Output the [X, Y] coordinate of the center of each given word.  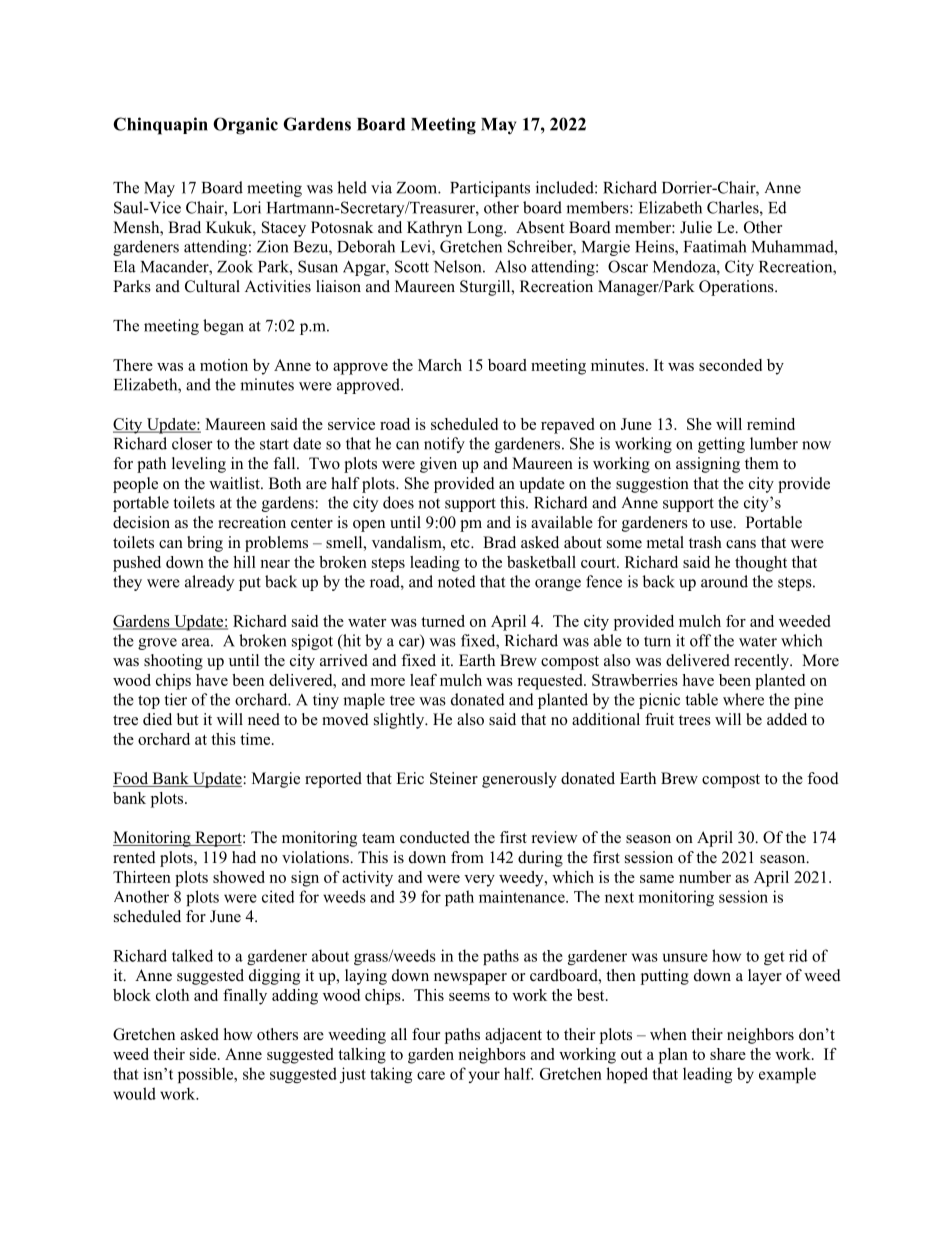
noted [457, 581]
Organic [245, 126]
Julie [696, 227]
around [724, 581]
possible [207, 1075]
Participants [490, 189]
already [209, 583]
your [484, 1077]
